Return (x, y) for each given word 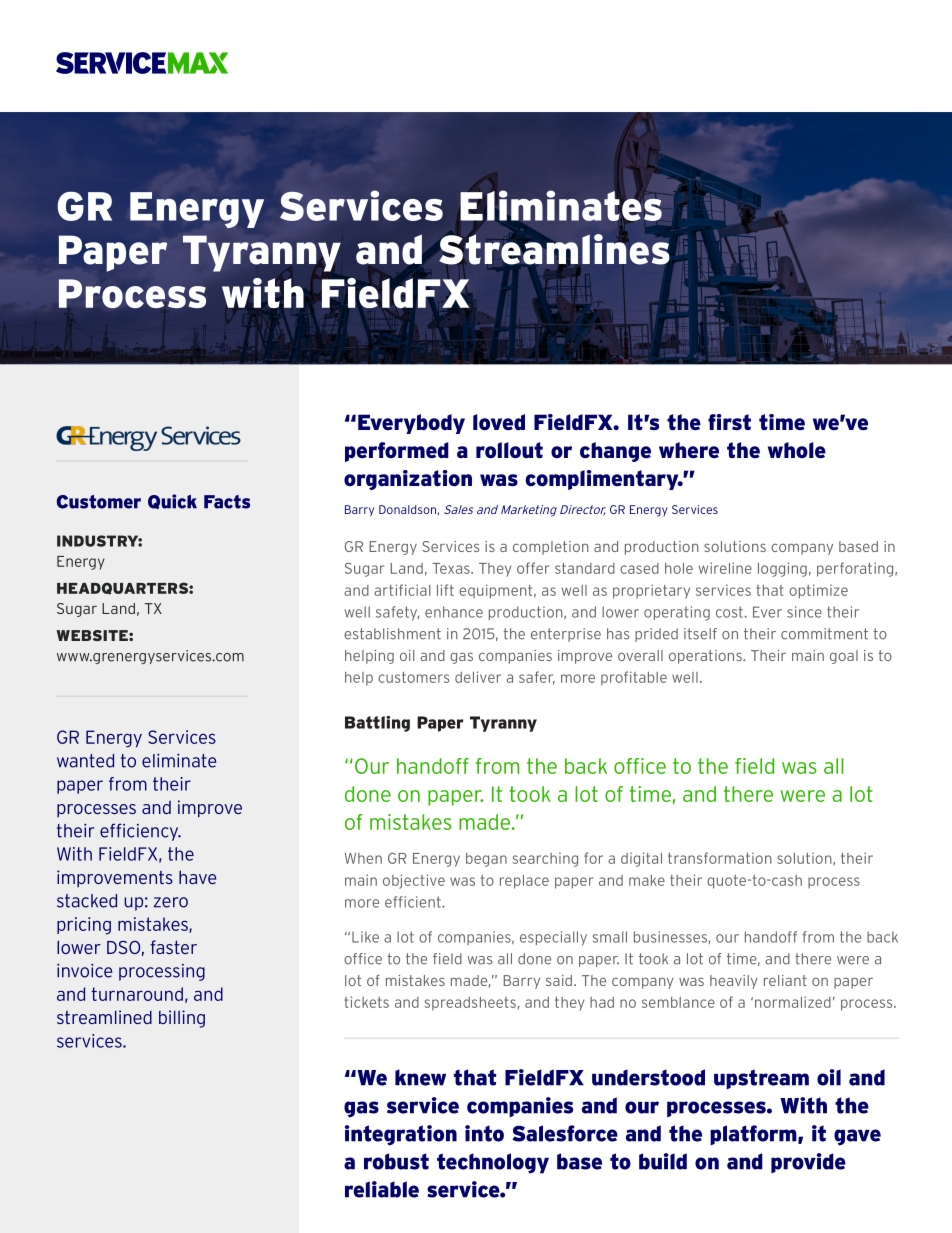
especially (553, 938)
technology (493, 1163)
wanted (85, 761)
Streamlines (555, 249)
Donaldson (407, 509)
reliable (382, 1189)
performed (397, 452)
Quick (172, 501)
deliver (478, 677)
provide (808, 1163)
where (689, 450)
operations (706, 657)
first (729, 422)
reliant (785, 980)
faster (173, 947)
